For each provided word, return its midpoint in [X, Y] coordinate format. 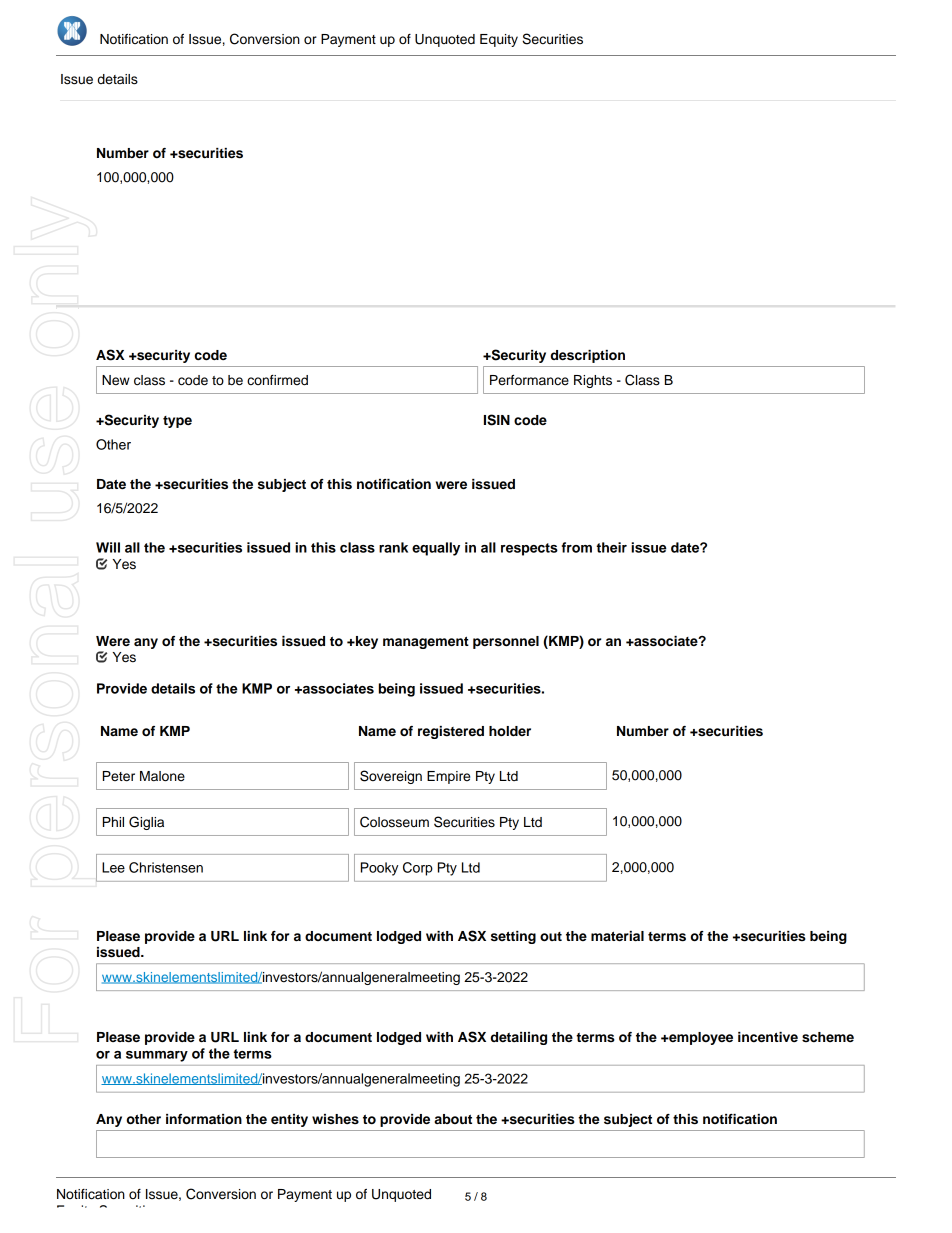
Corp [418, 869]
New [116, 380]
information [204, 1119]
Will [108, 547]
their [611, 547]
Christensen [166, 867]
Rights [593, 381]
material [617, 936]
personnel [506, 642]
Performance [529, 380]
